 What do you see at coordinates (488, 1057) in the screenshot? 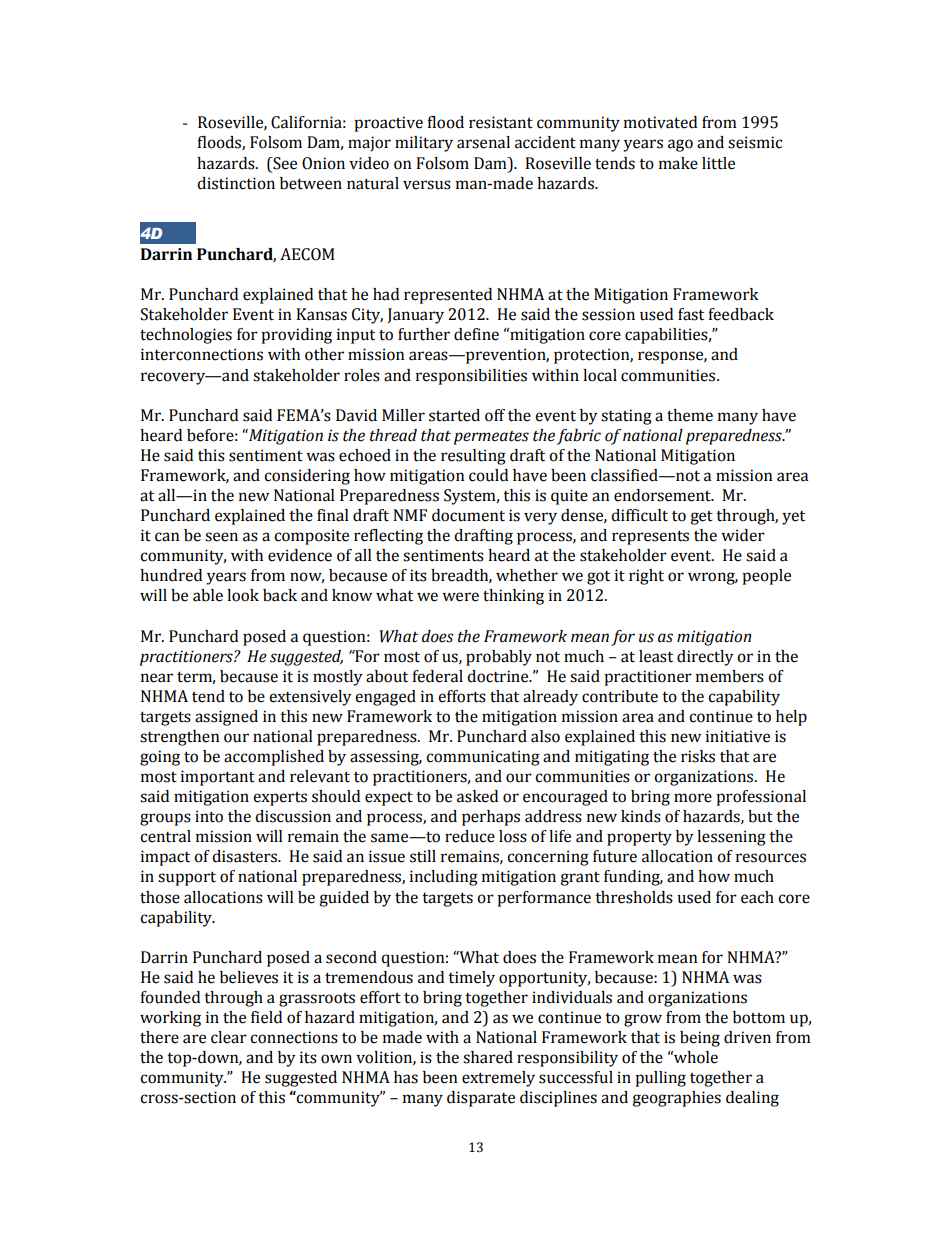
I see `shared` at bounding box center [488, 1057].
